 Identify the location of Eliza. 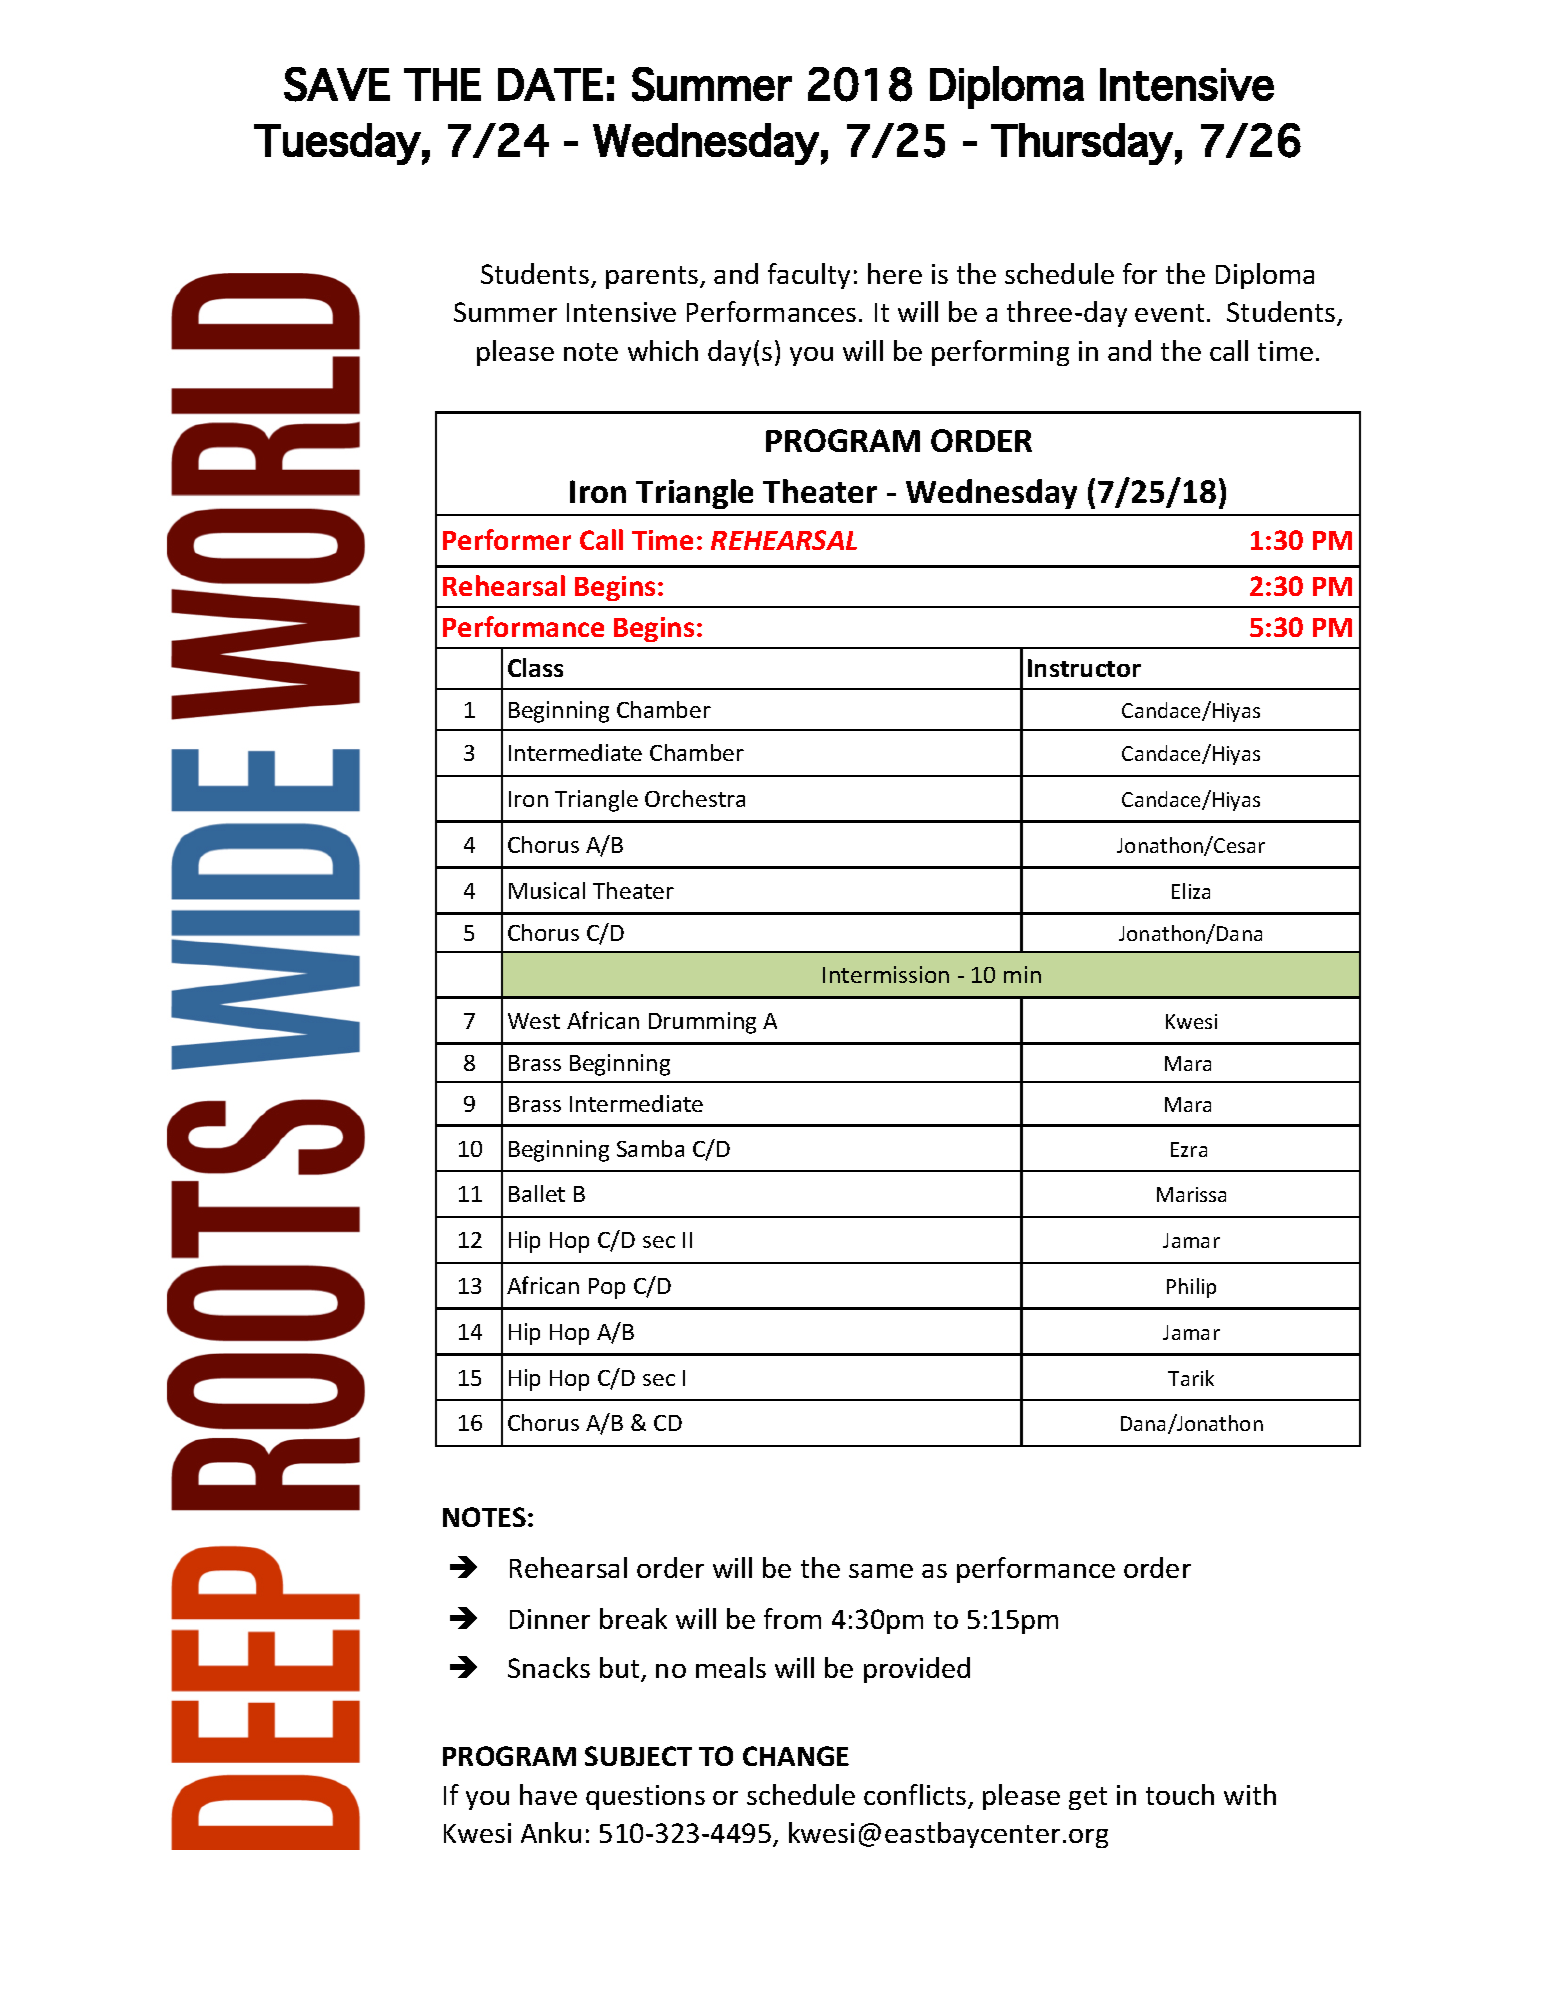
(1191, 891).
